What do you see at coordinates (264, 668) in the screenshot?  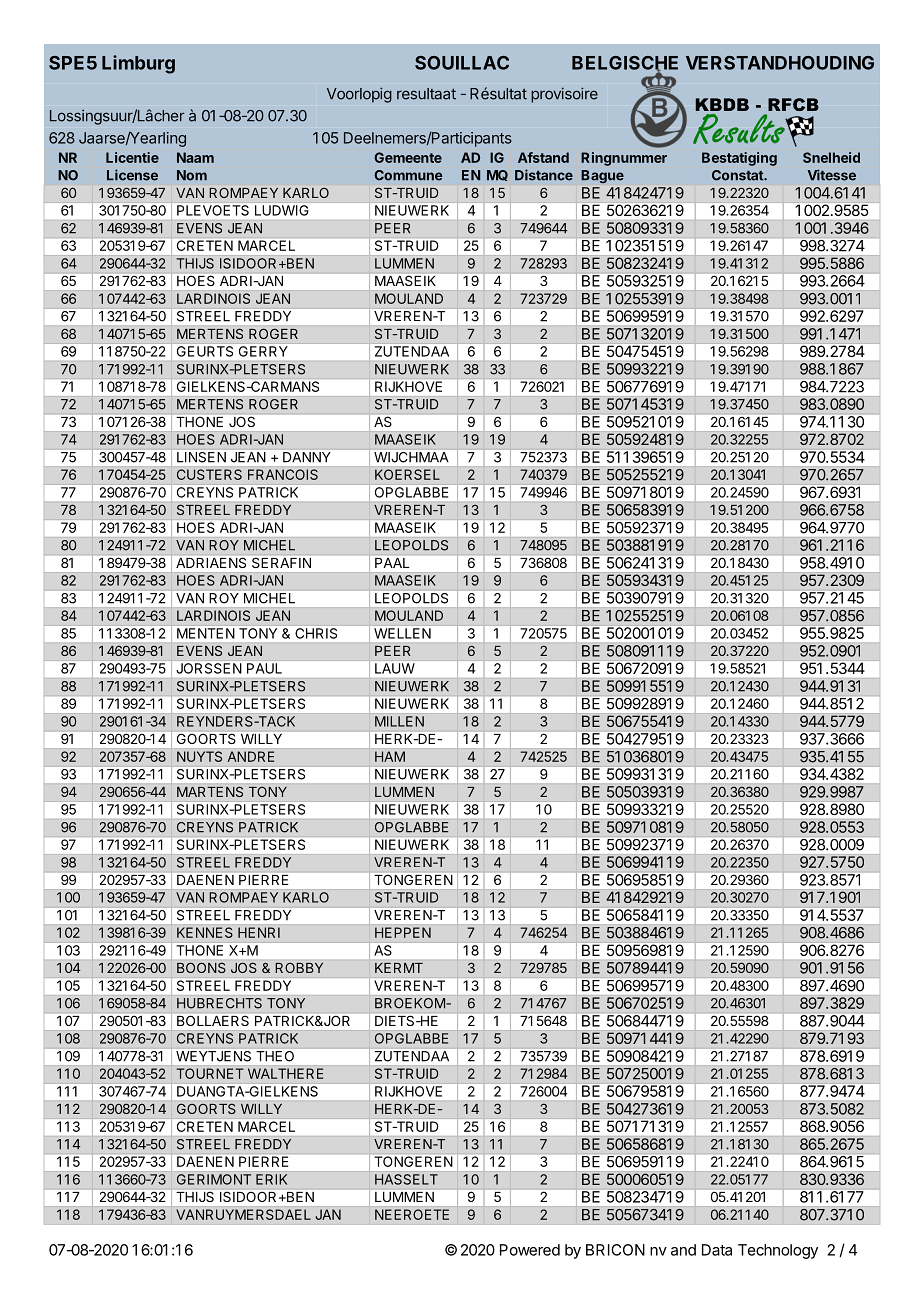 I see `PAUL` at bounding box center [264, 668].
